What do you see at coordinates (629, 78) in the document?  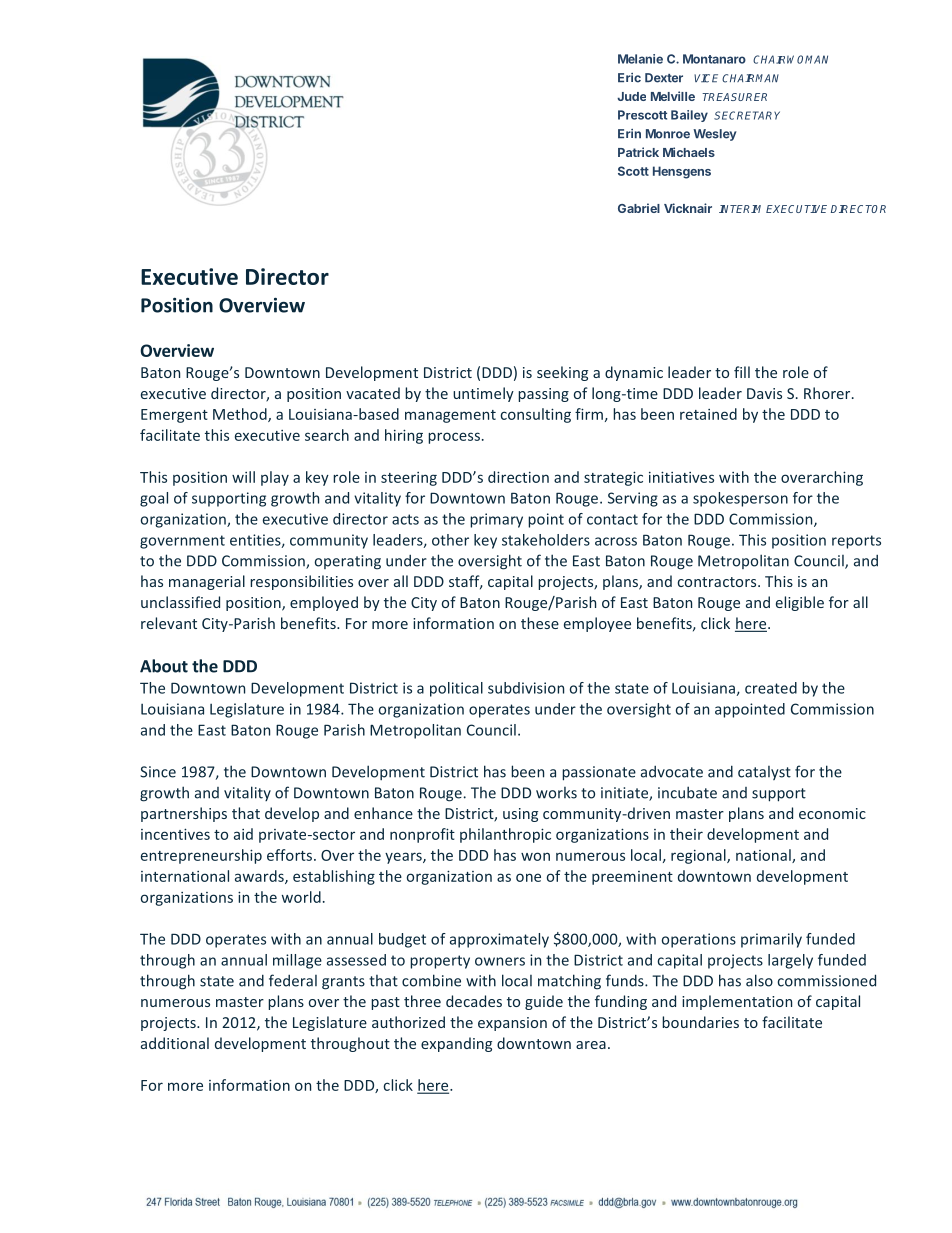 I see `Eric` at bounding box center [629, 78].
